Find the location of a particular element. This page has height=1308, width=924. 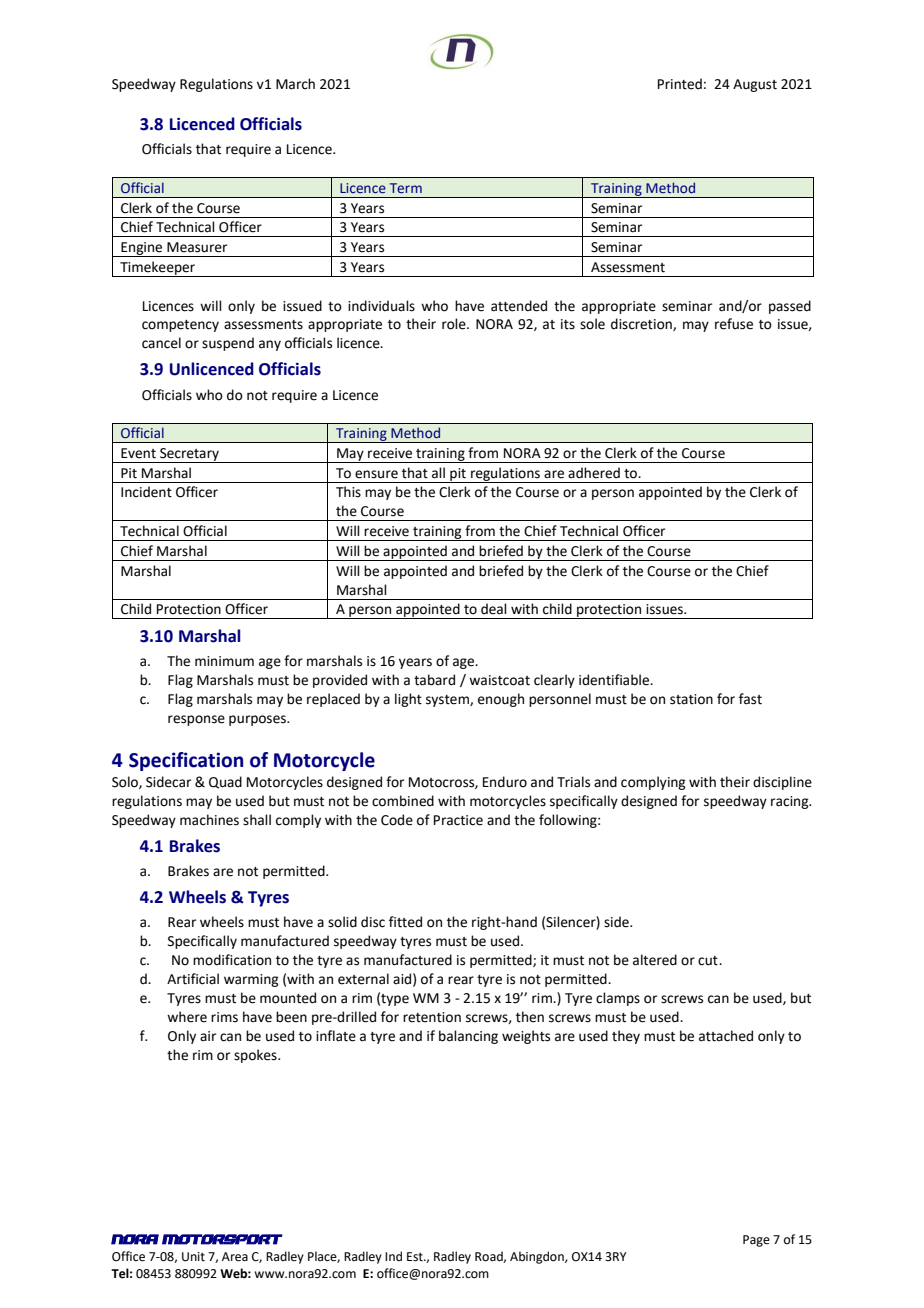

role is located at coordinates (455, 324).
